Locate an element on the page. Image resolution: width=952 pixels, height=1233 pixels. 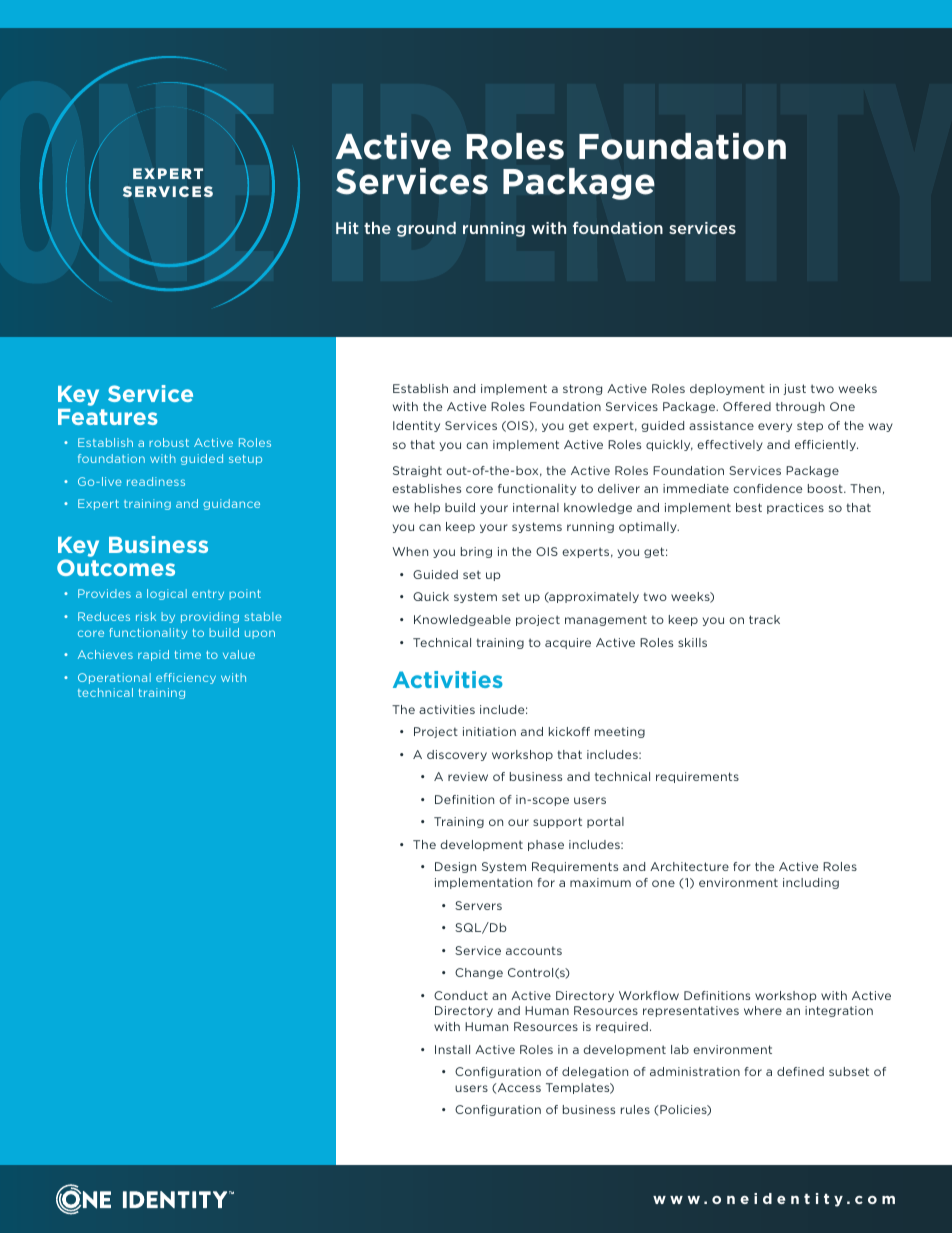
strong is located at coordinates (582, 389).
